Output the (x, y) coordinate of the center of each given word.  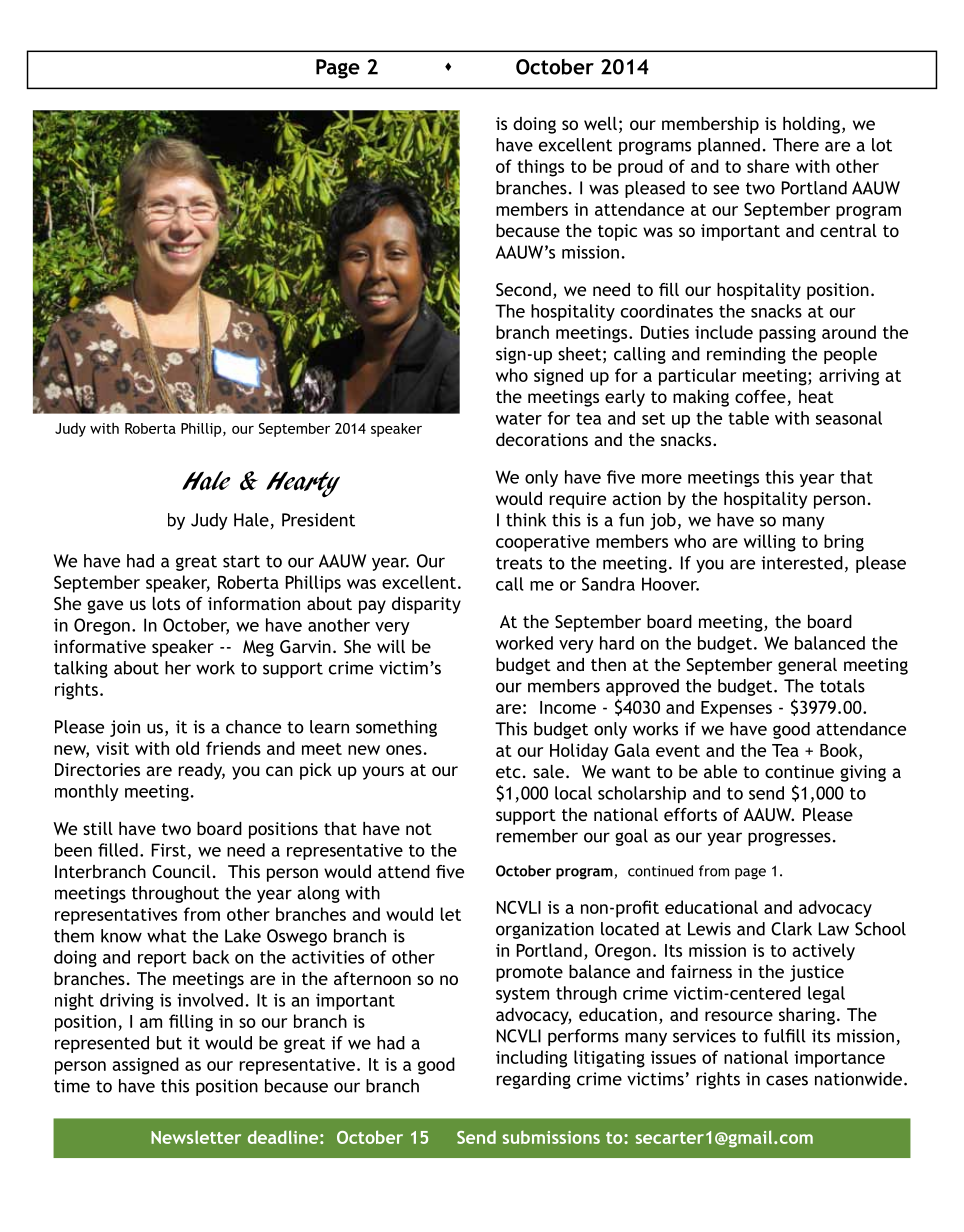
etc (508, 772)
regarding (534, 1080)
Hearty (303, 484)
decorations (542, 439)
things (540, 168)
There (796, 145)
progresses (789, 839)
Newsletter (196, 1137)
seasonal (849, 418)
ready (202, 771)
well (600, 123)
